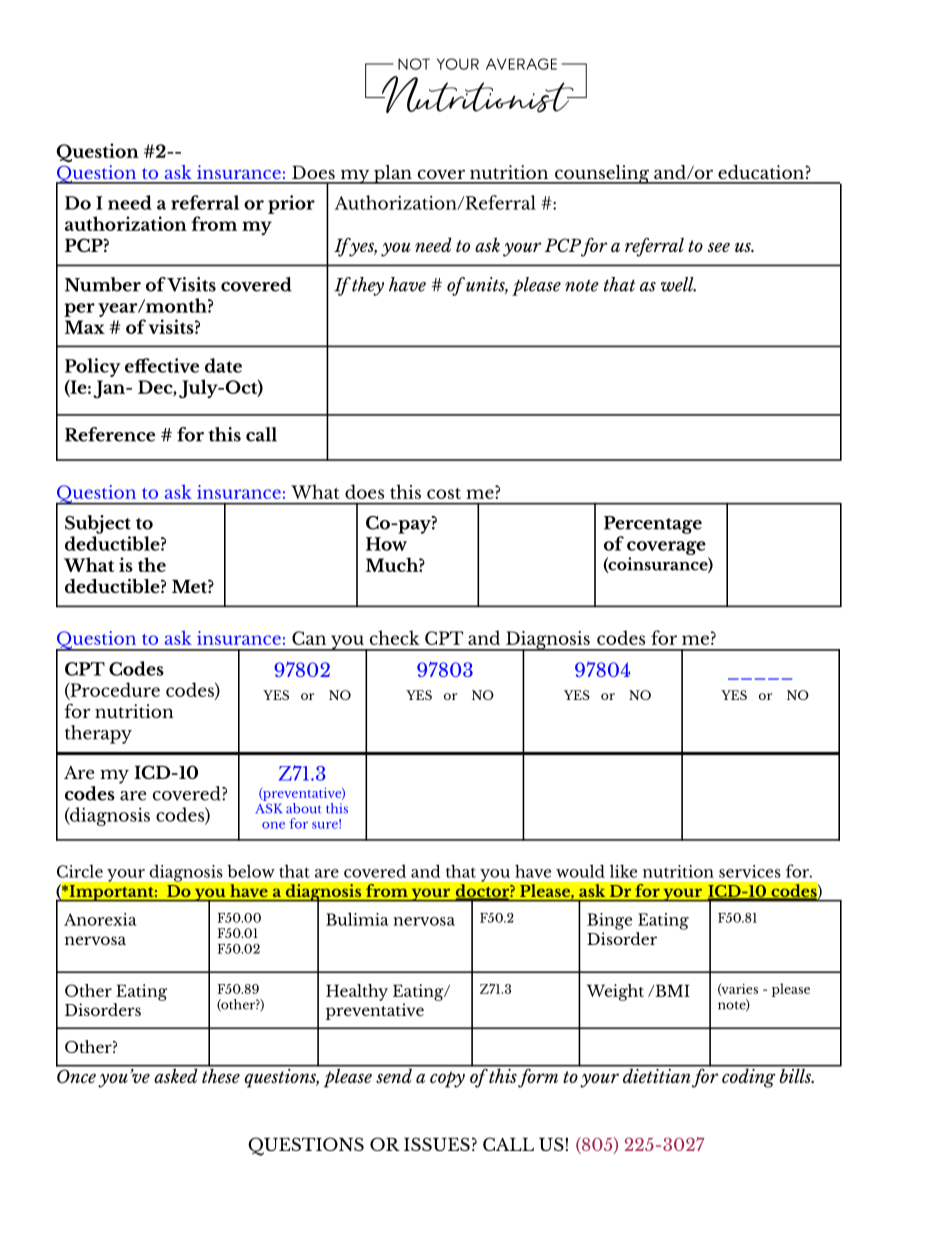 The width and height of the screenshot is (952, 1233). I want to click on check, so click(395, 637).
